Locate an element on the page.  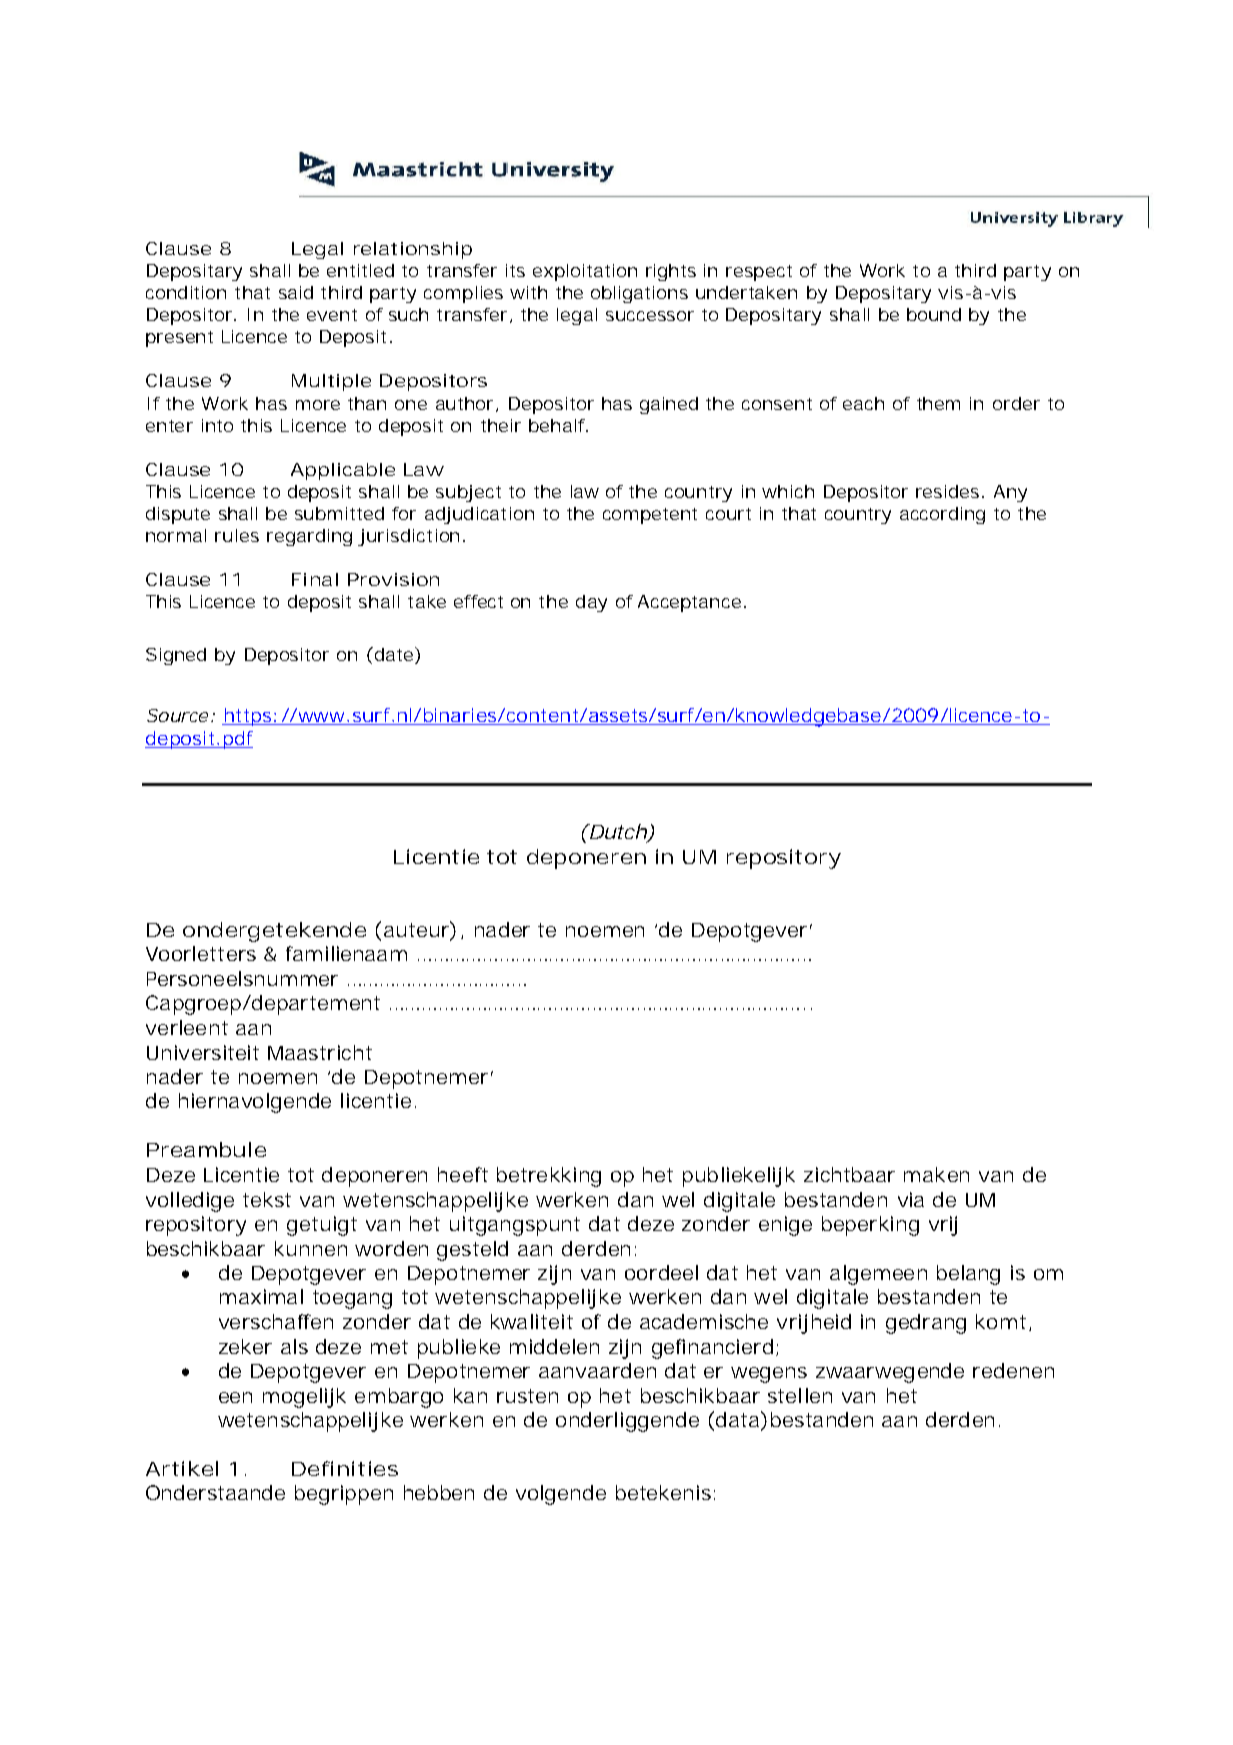
kunnen is located at coordinates (311, 1248).
